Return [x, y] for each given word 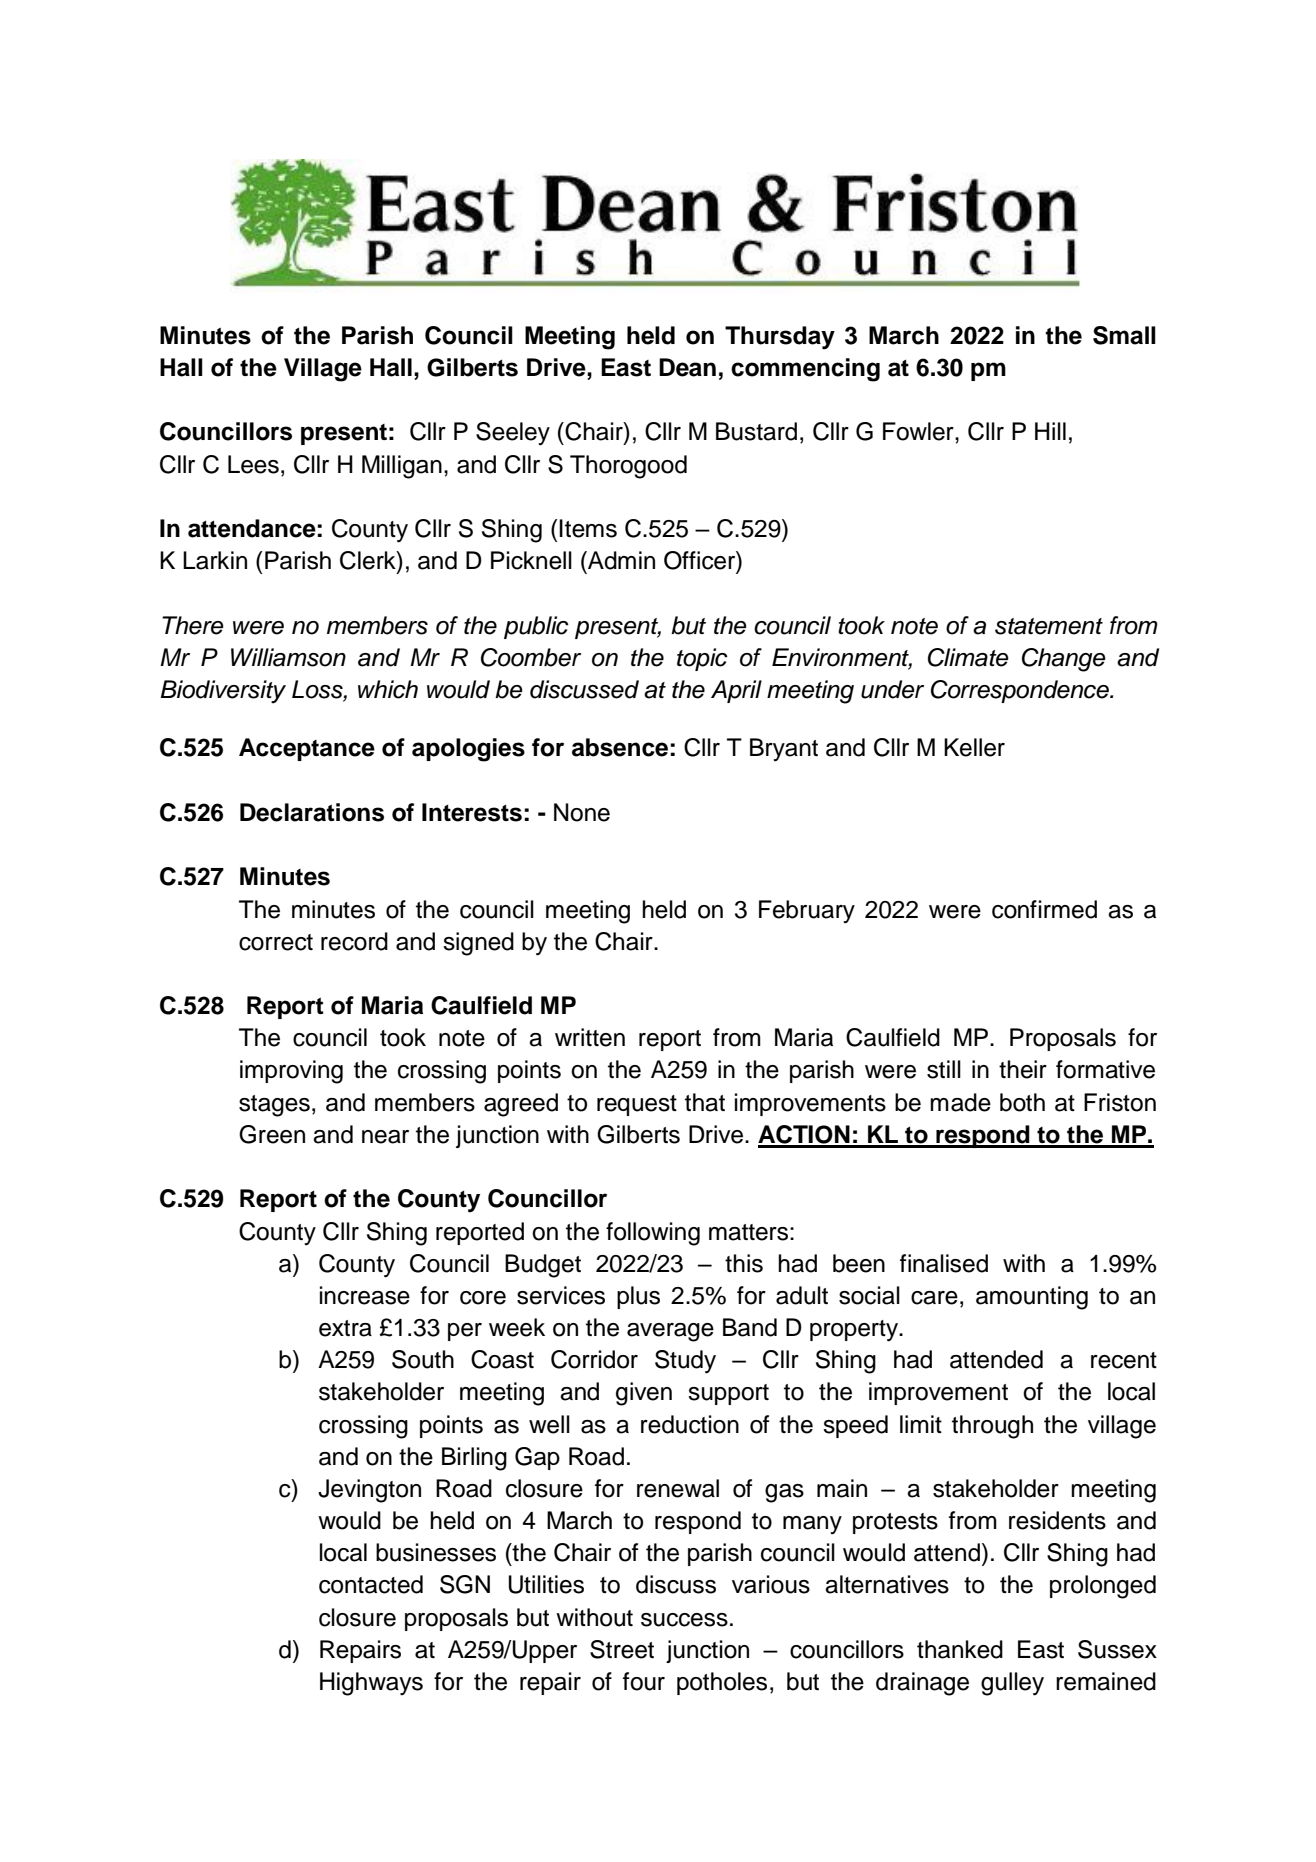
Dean [687, 367]
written [590, 1037]
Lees [253, 464]
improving [291, 1072]
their [1023, 1069]
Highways [371, 1684]
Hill [1050, 431]
